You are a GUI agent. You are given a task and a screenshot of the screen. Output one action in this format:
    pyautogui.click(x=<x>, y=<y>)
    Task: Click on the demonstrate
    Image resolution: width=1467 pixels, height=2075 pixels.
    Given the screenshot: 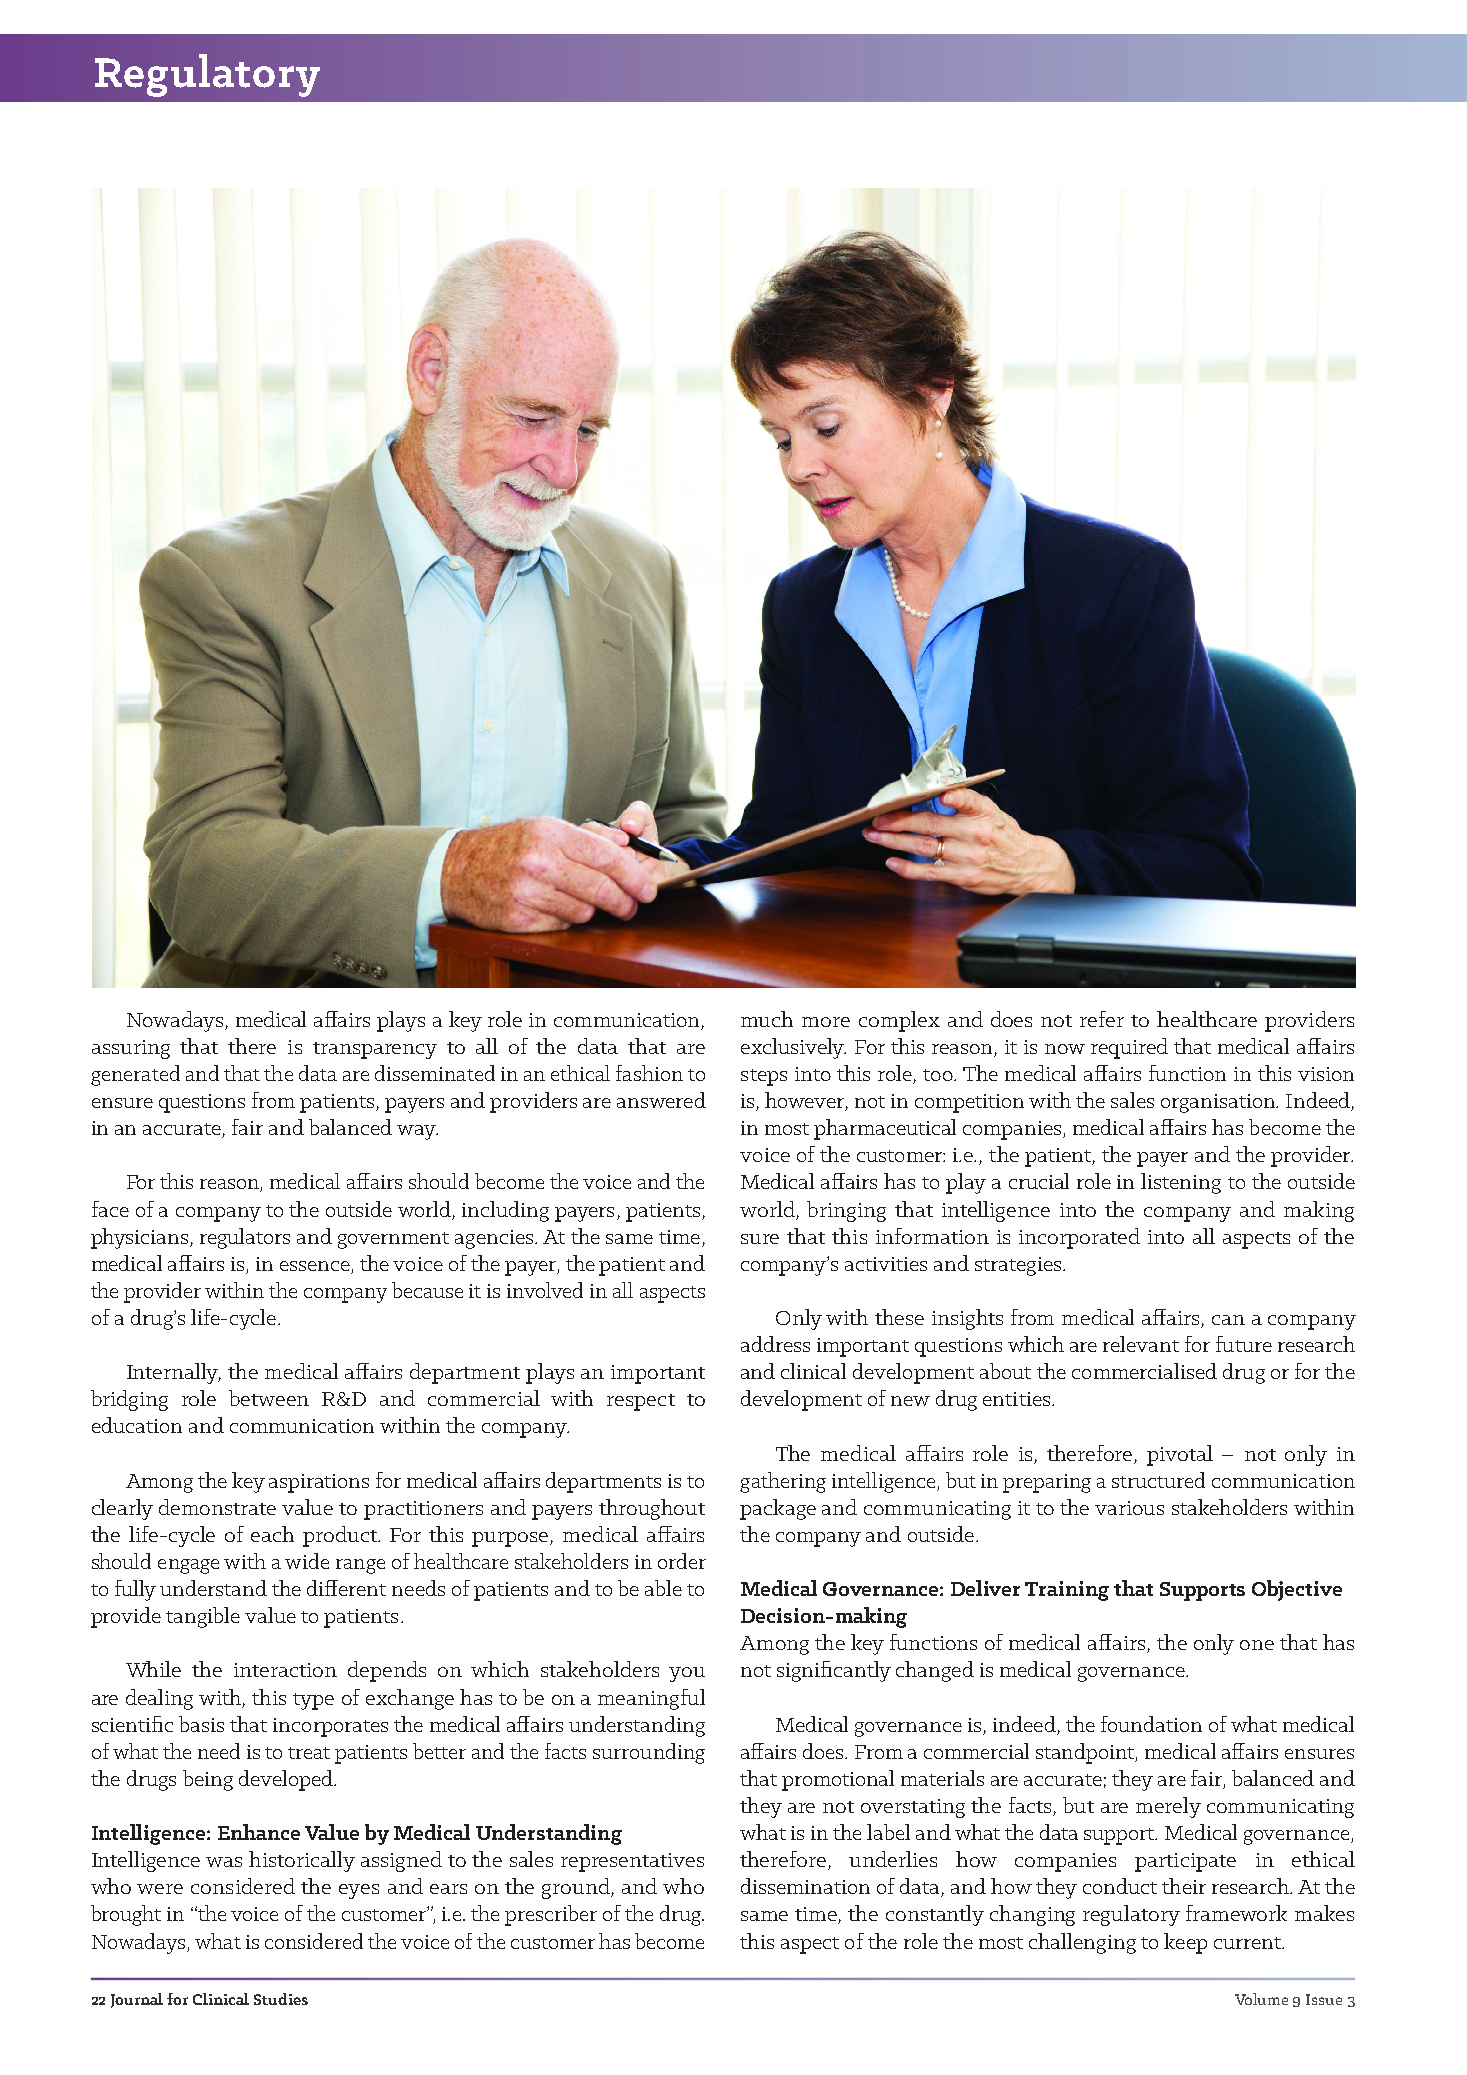 What is the action you would take?
    pyautogui.click(x=217, y=1507)
